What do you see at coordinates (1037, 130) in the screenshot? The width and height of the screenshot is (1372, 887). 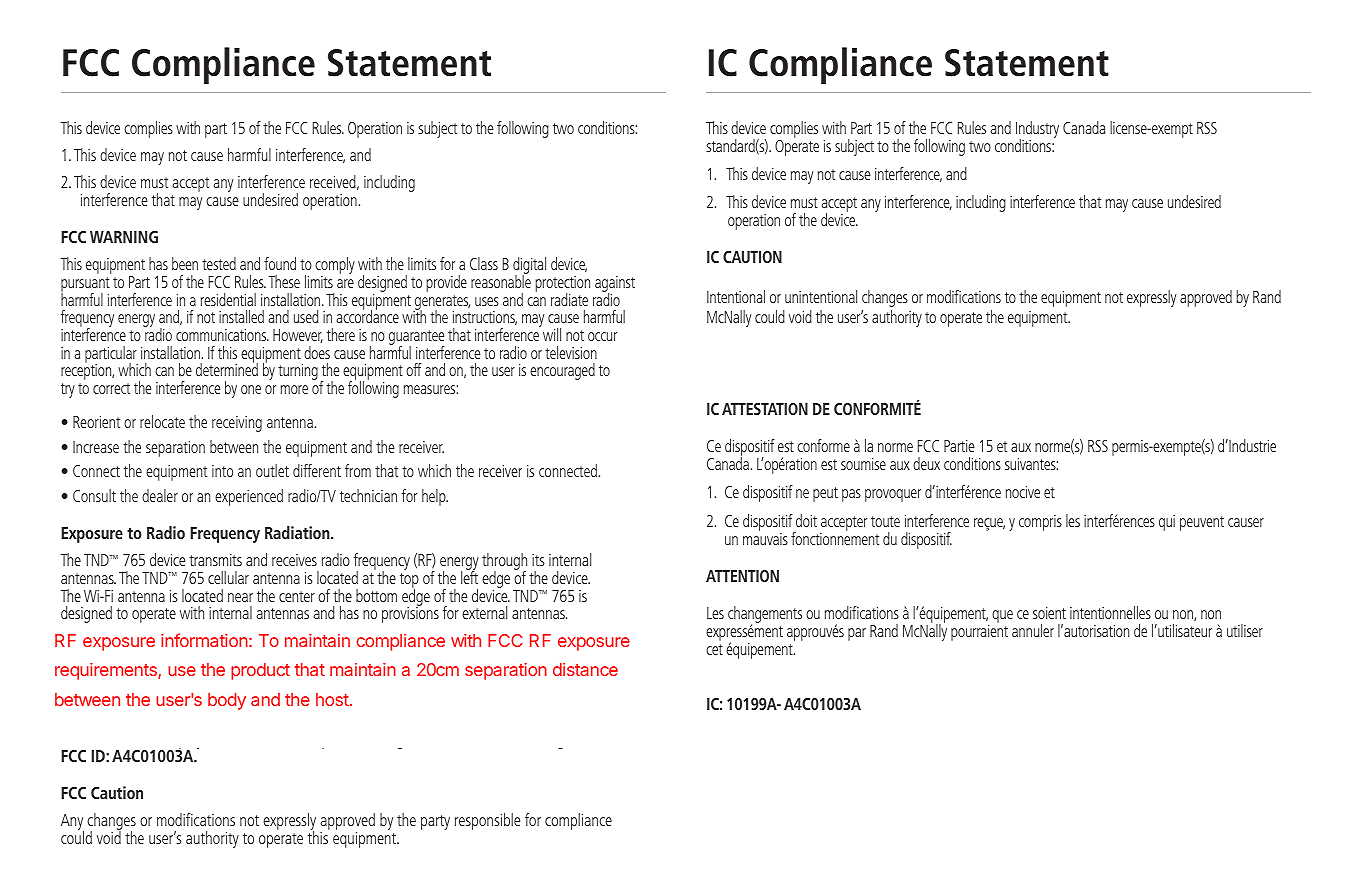 I see `Industry` at bounding box center [1037, 130].
